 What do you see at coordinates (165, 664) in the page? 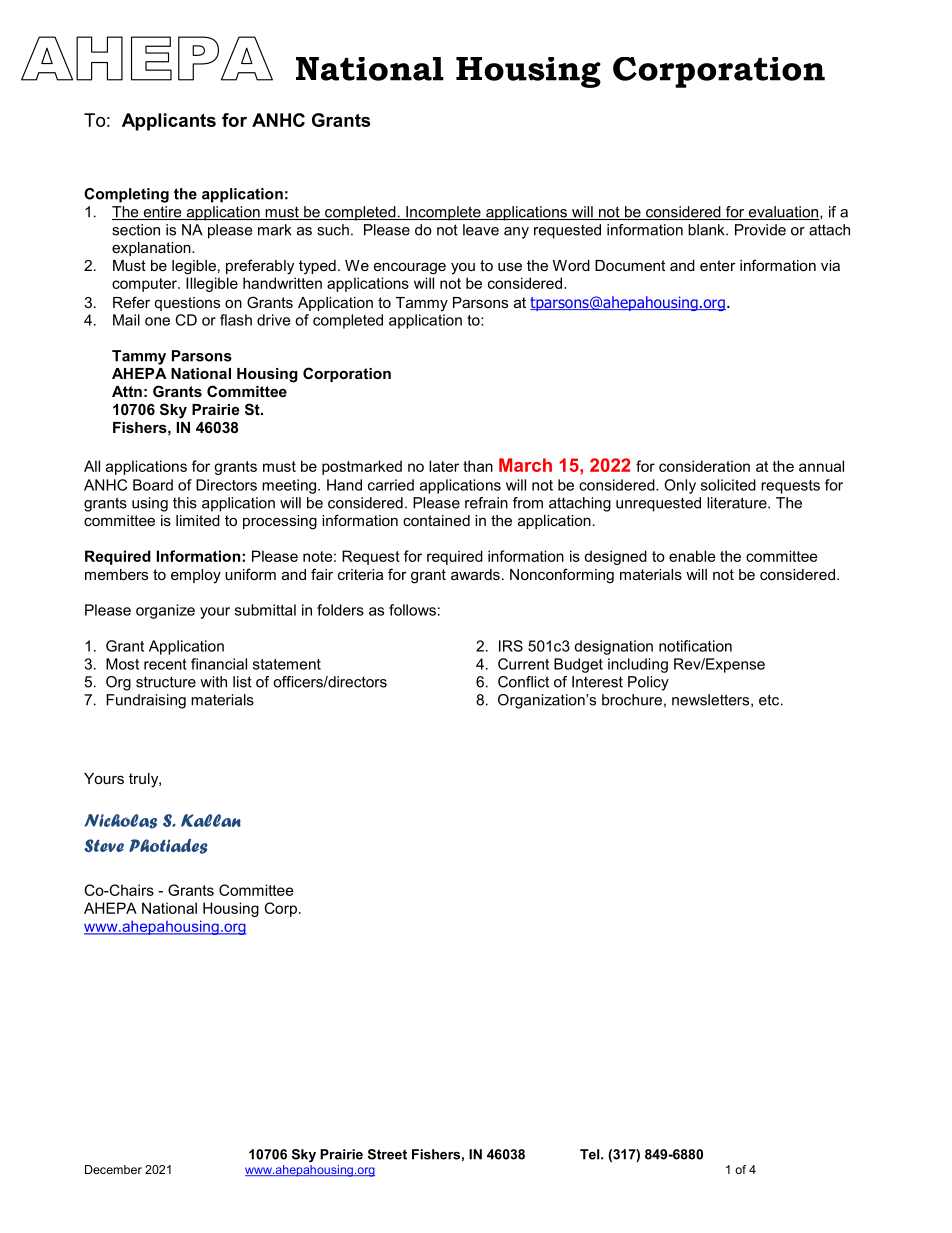
I see `recent` at bounding box center [165, 664].
